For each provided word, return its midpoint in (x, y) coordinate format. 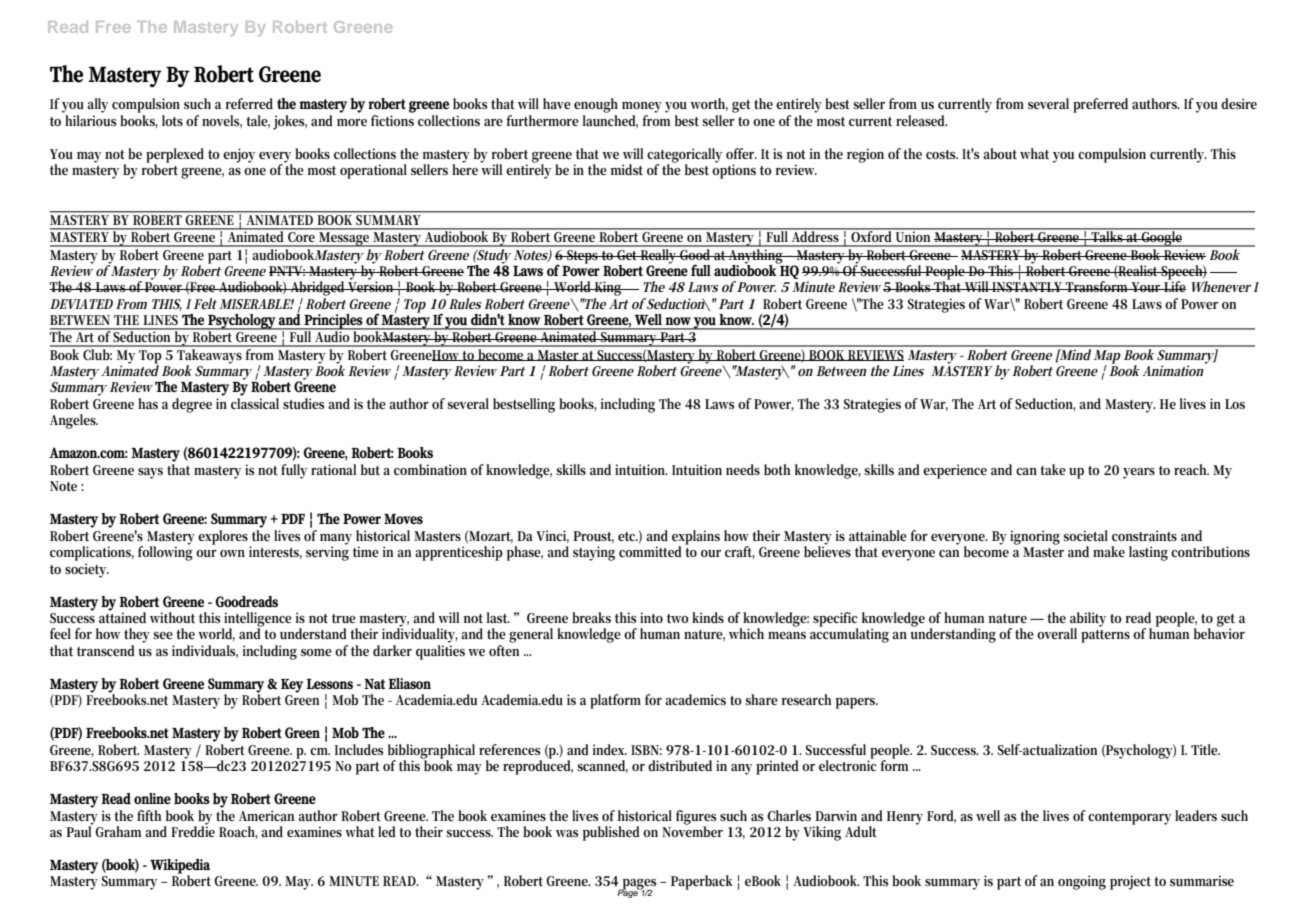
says (150, 473)
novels (222, 121)
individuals (205, 651)
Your (1146, 287)
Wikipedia (180, 867)
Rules (465, 303)
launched (610, 121)
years (1139, 473)
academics (695, 699)
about (1000, 153)
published (611, 833)
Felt (205, 303)
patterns (1105, 636)
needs (743, 469)
